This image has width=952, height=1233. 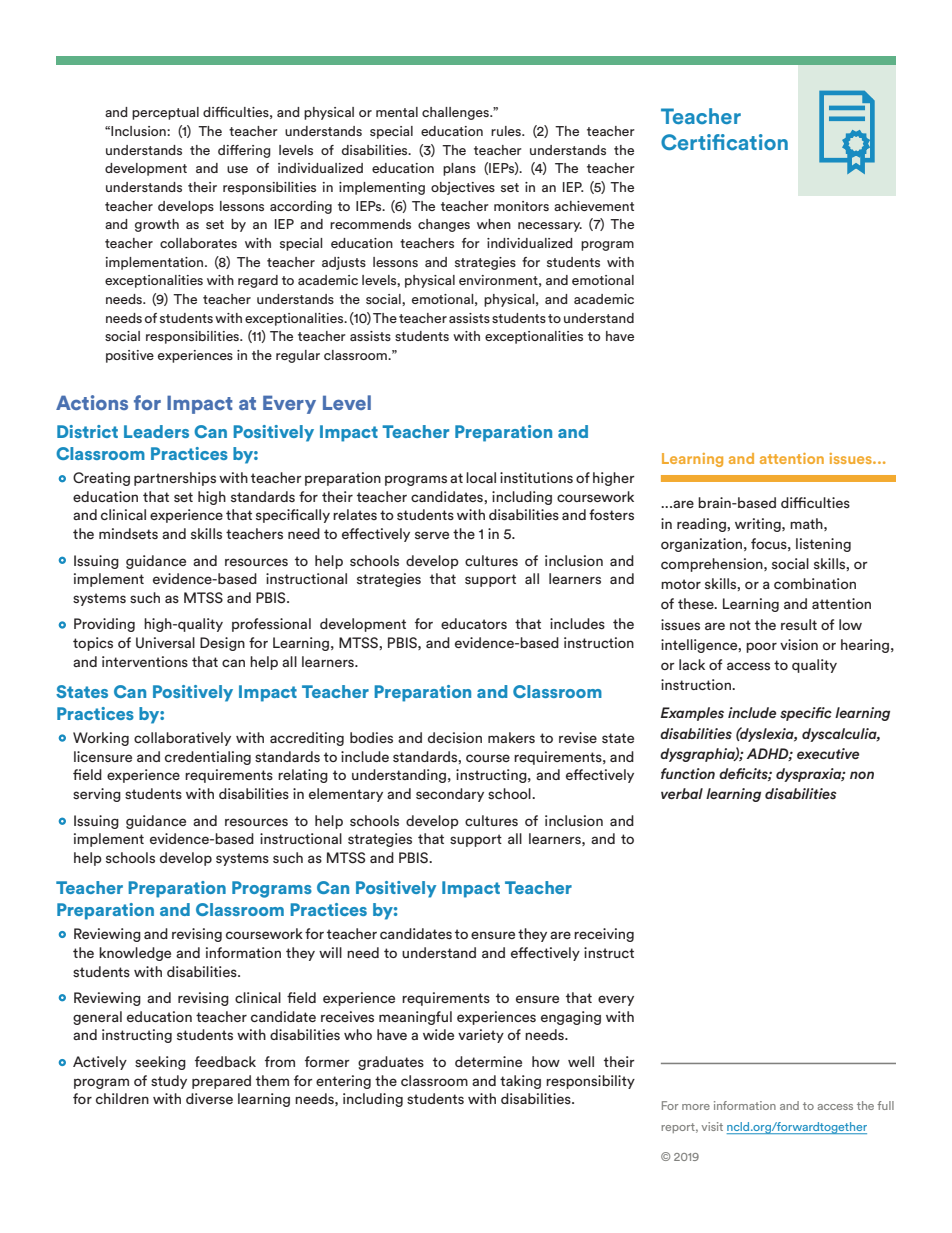 I want to click on local, so click(x=481, y=477).
